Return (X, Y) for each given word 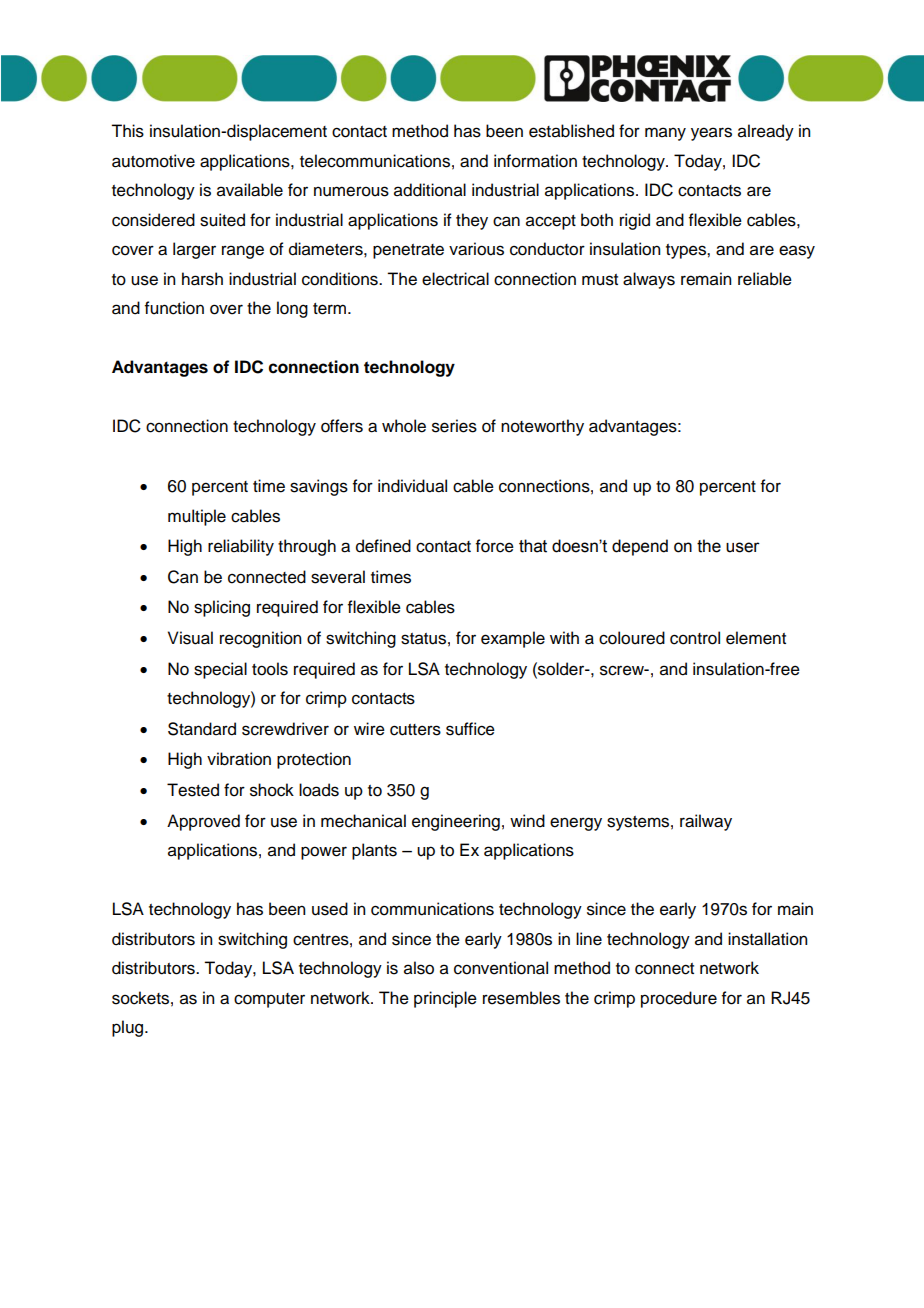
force (495, 546)
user (743, 547)
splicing (222, 608)
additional (430, 190)
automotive (153, 161)
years (711, 134)
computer (269, 1000)
